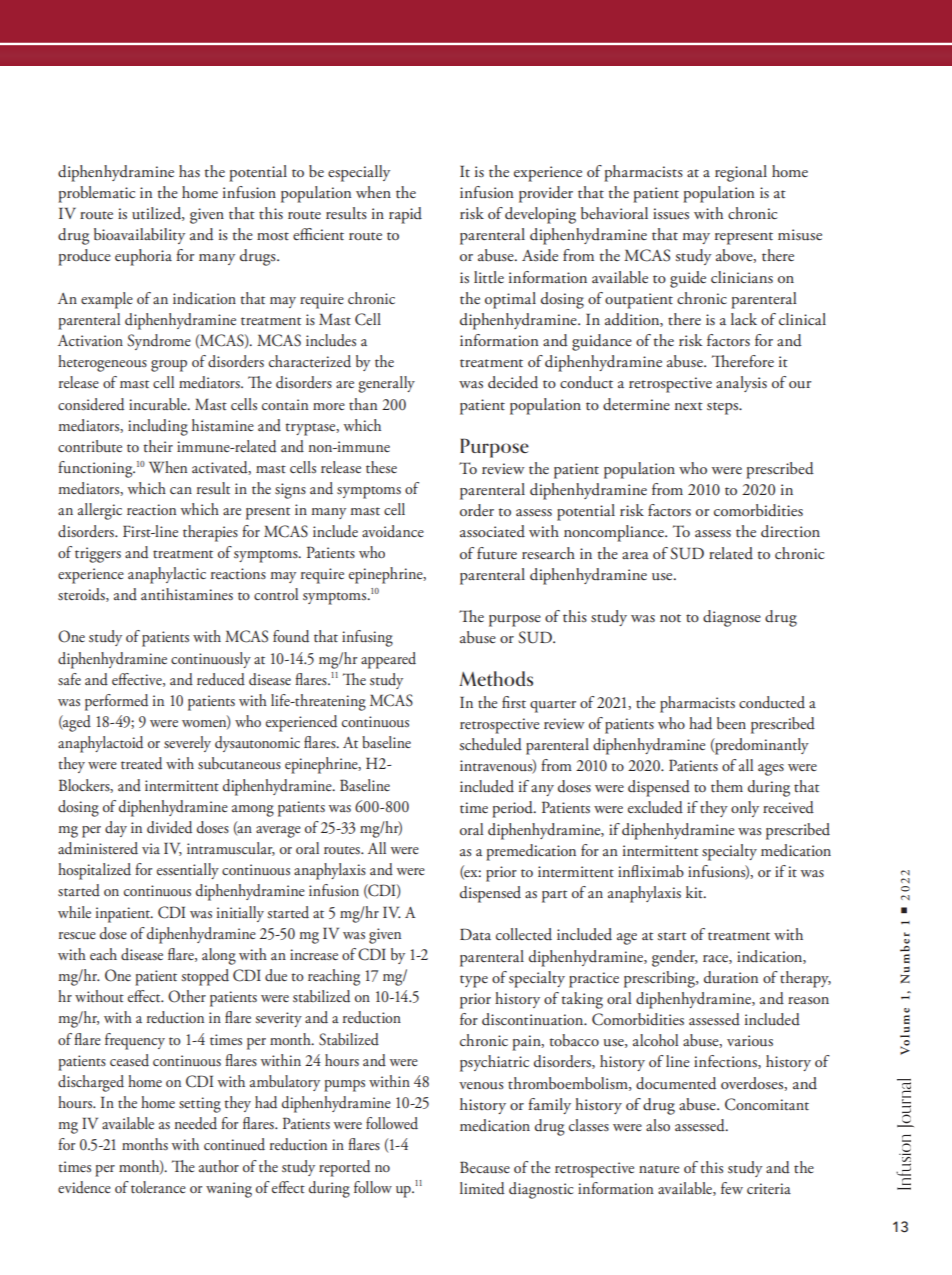 This document has height=1275, width=952. What do you see at coordinates (151, 848) in the document?
I see `via` at bounding box center [151, 848].
